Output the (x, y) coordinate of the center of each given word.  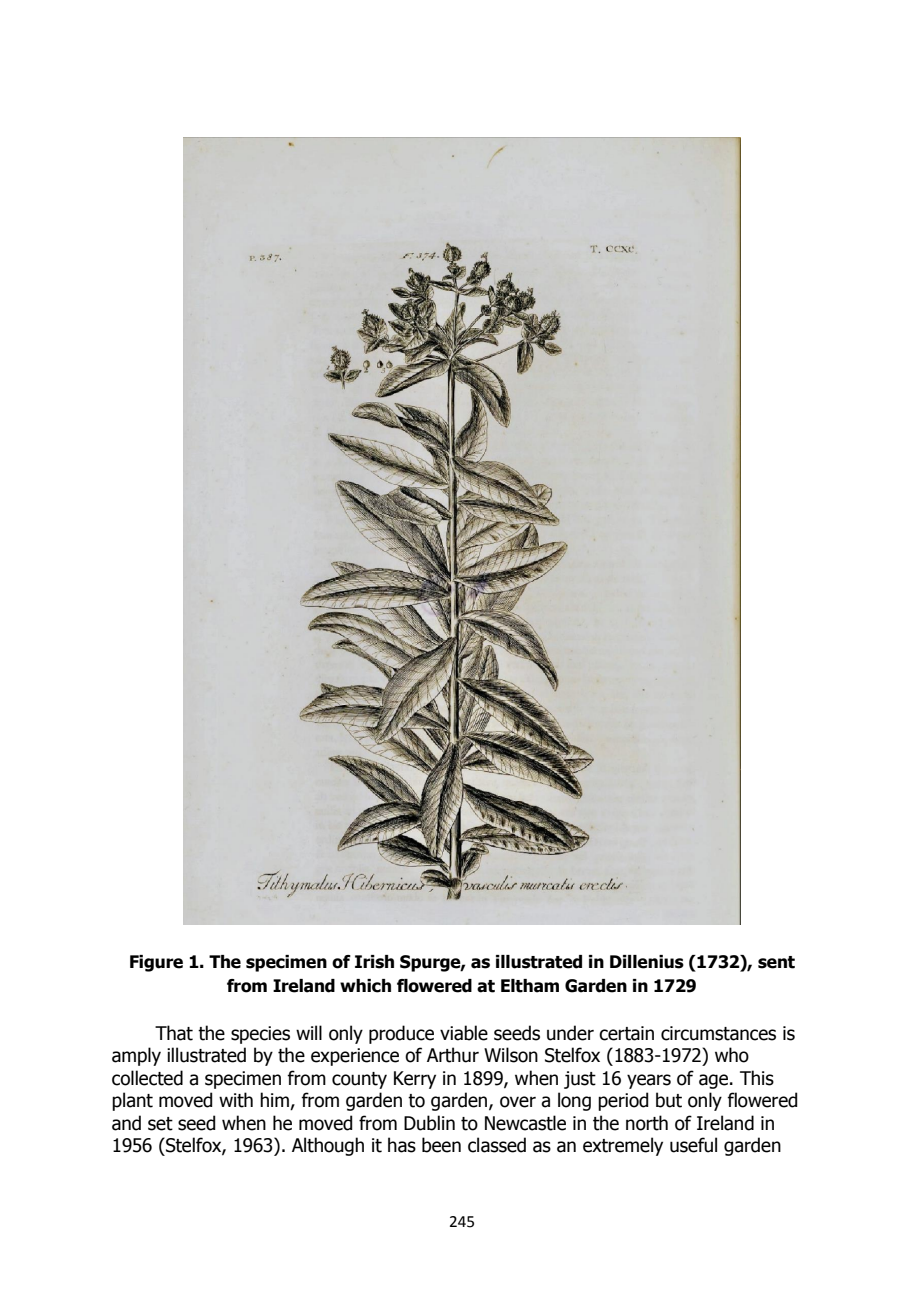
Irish (374, 962)
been (441, 1145)
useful (693, 1145)
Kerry (415, 1080)
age (713, 1081)
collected (147, 1078)
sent (776, 962)
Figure (156, 963)
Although (328, 1146)
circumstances (718, 1033)
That (174, 1033)
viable (464, 1033)
